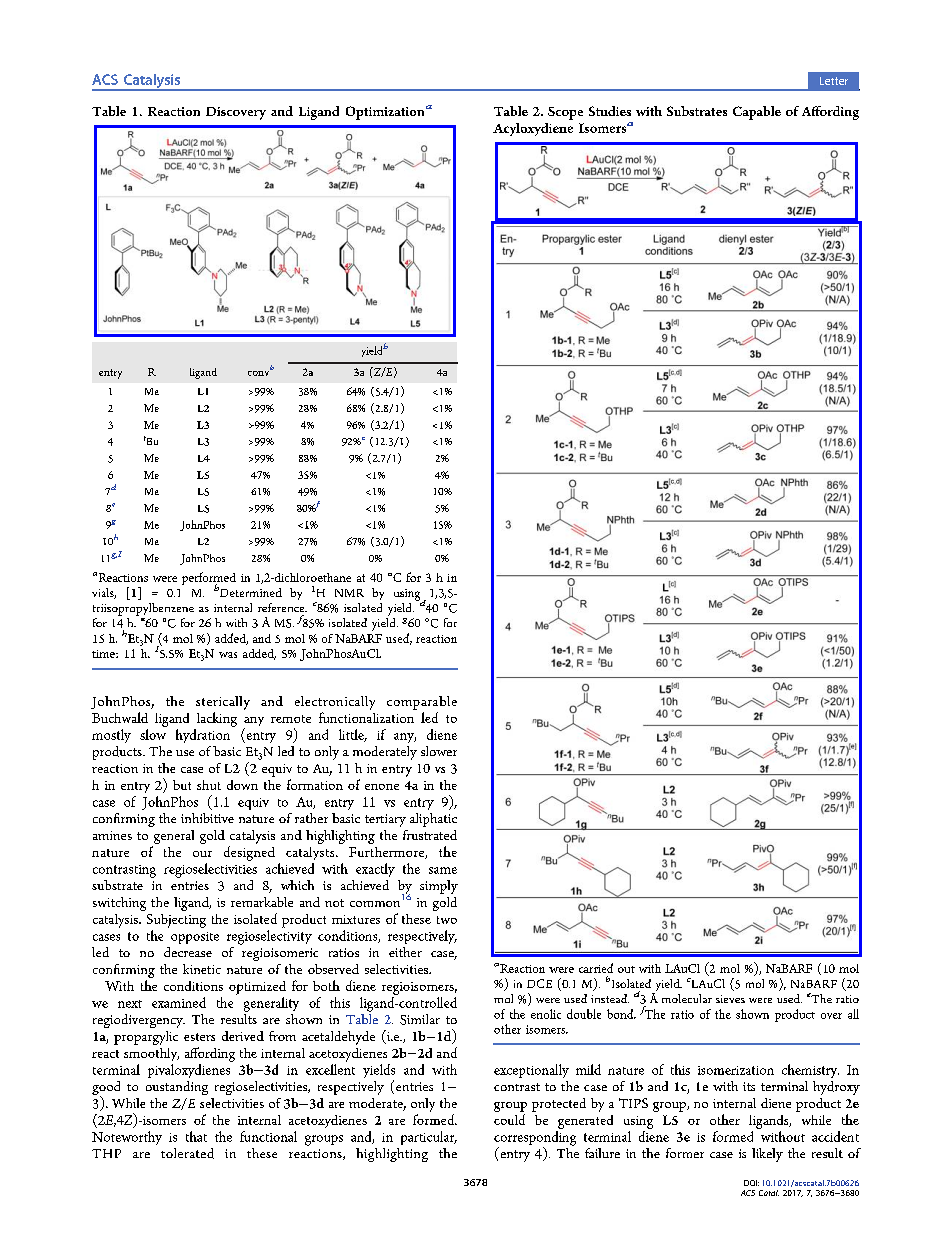  What do you see at coordinates (730, 999) in the image?
I see `sieves` at bounding box center [730, 999].
